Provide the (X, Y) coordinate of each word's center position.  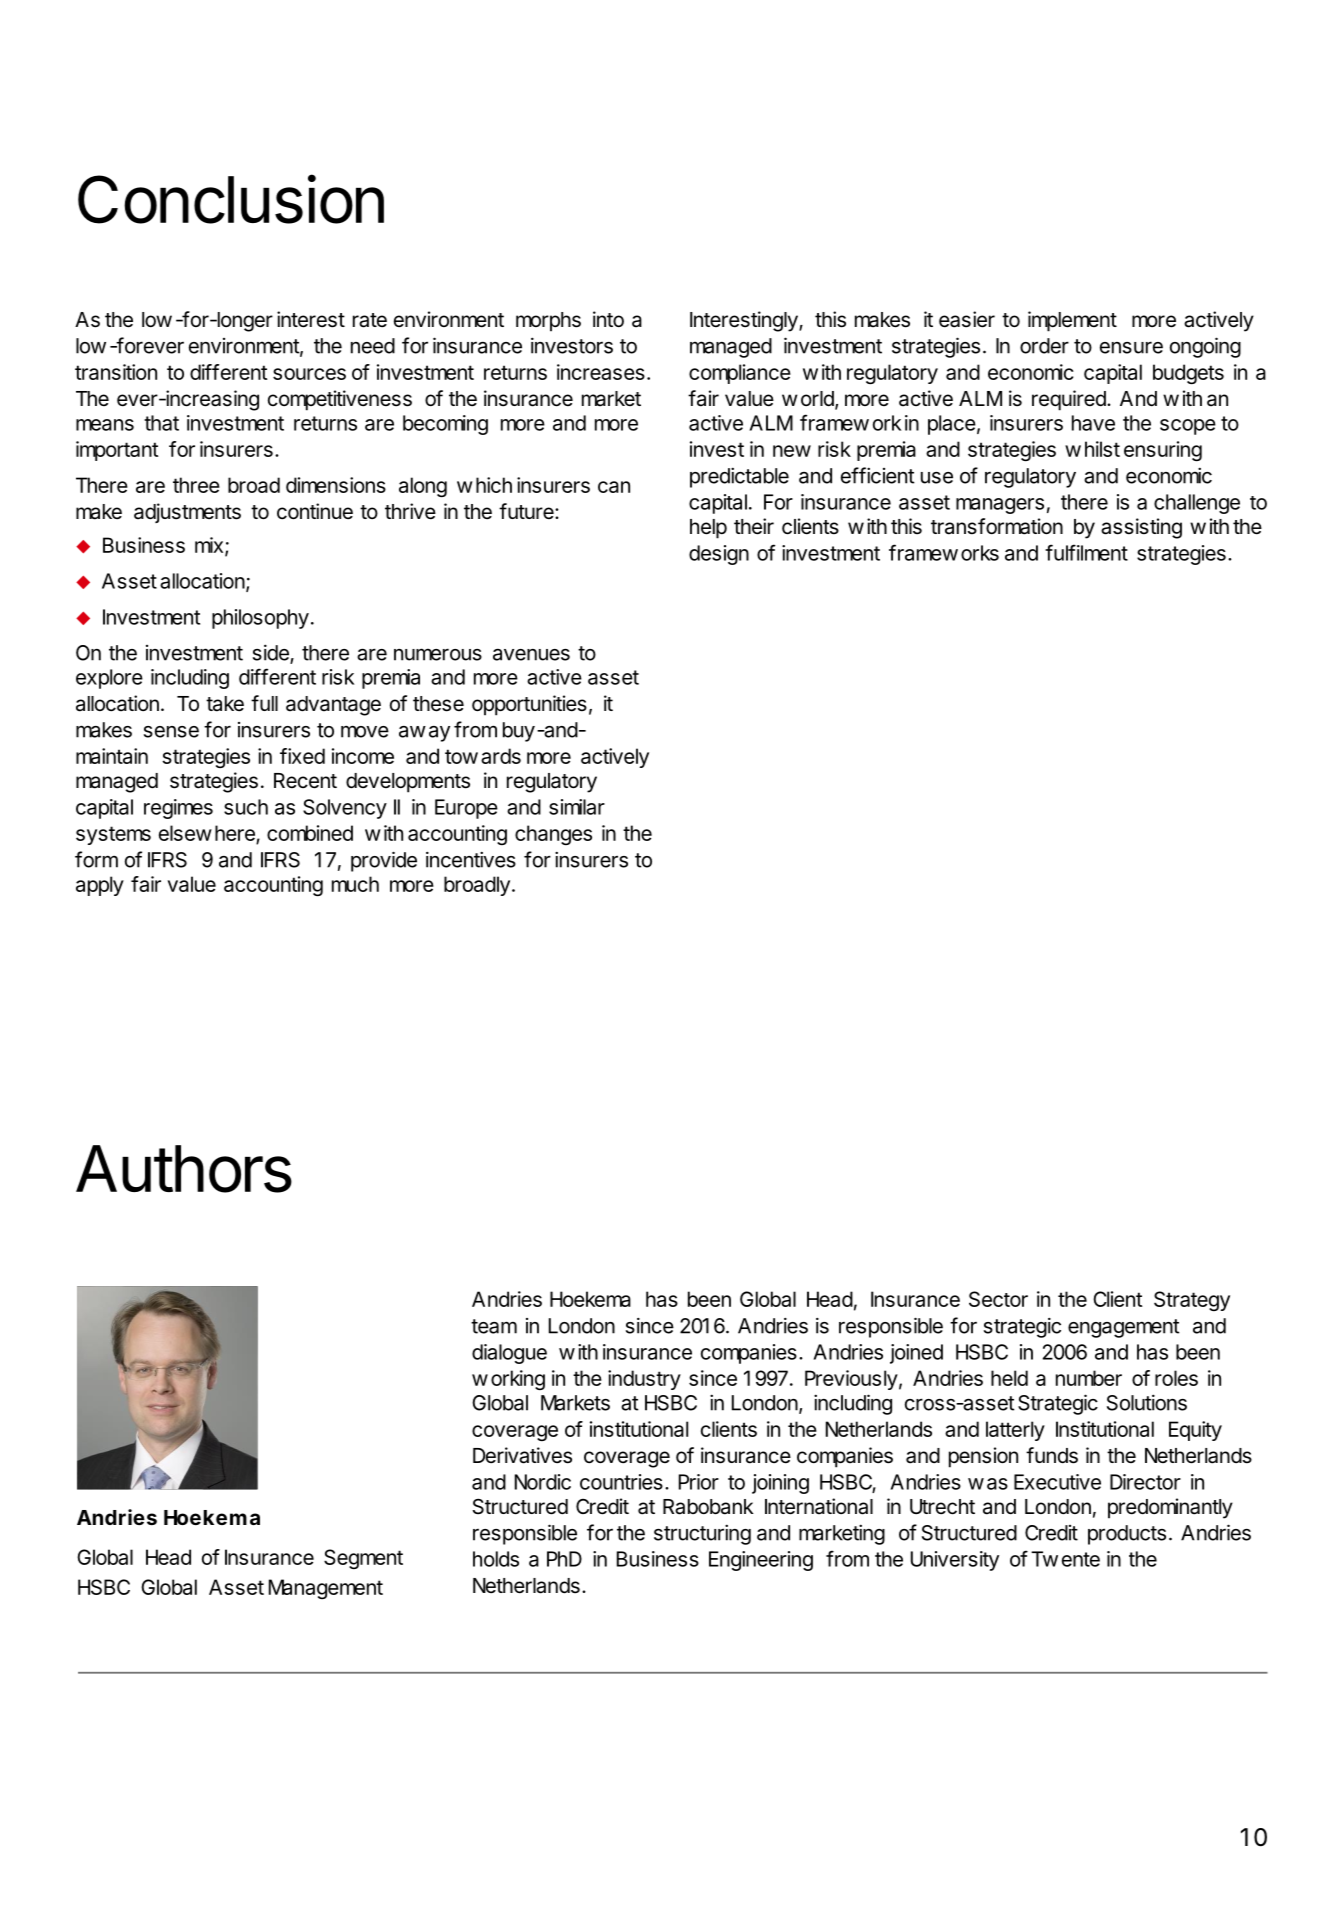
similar (577, 807)
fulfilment (1086, 552)
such (246, 807)
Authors (184, 1169)
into (608, 319)
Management (326, 1589)
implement (1072, 321)
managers (1000, 506)
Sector (998, 1299)
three (196, 485)
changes (553, 835)
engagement (1123, 1328)
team (494, 1326)
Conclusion (231, 199)
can (614, 487)
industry (644, 1380)
